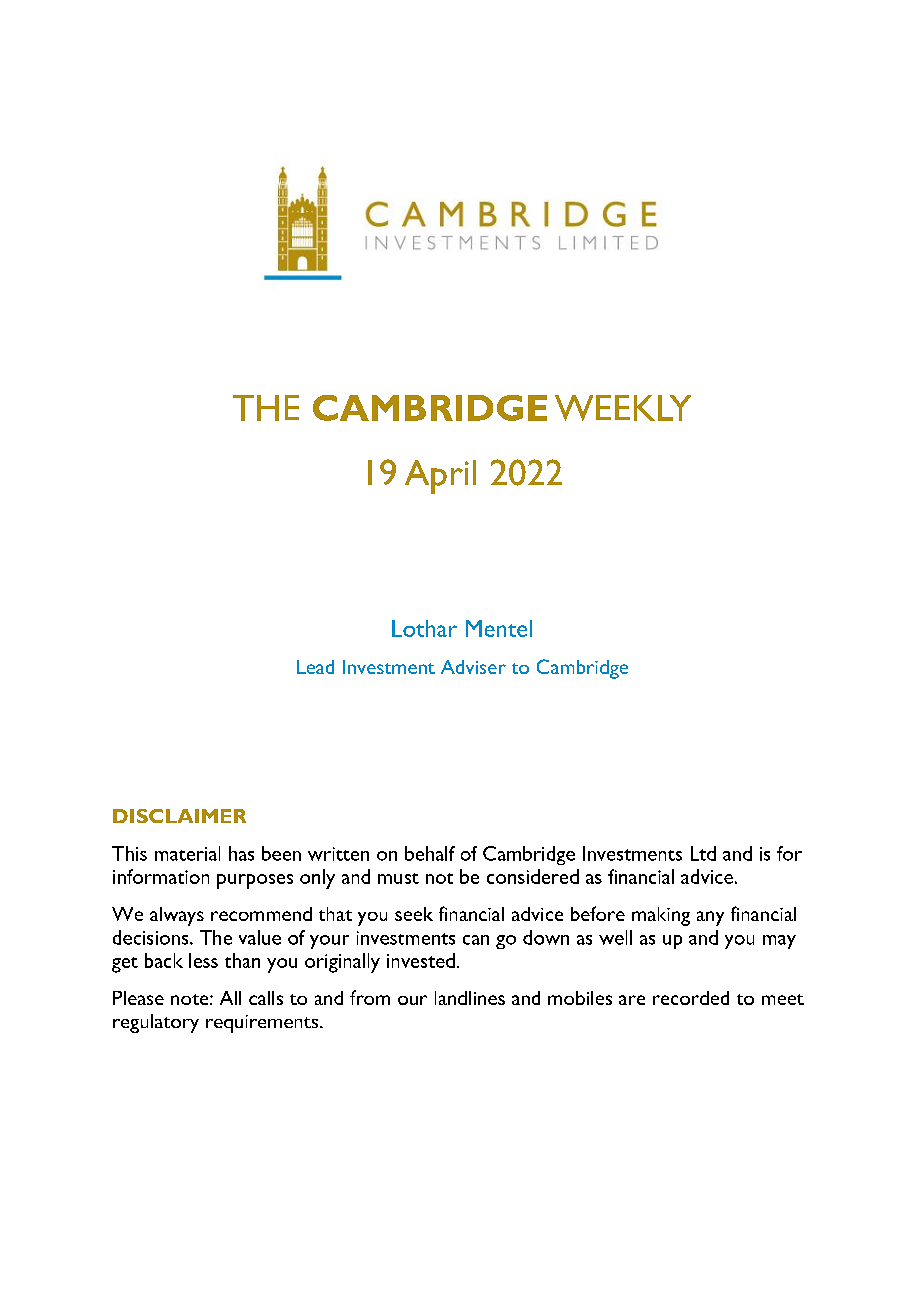  What do you see at coordinates (430, 853) in the screenshot?
I see `behalf` at bounding box center [430, 853].
